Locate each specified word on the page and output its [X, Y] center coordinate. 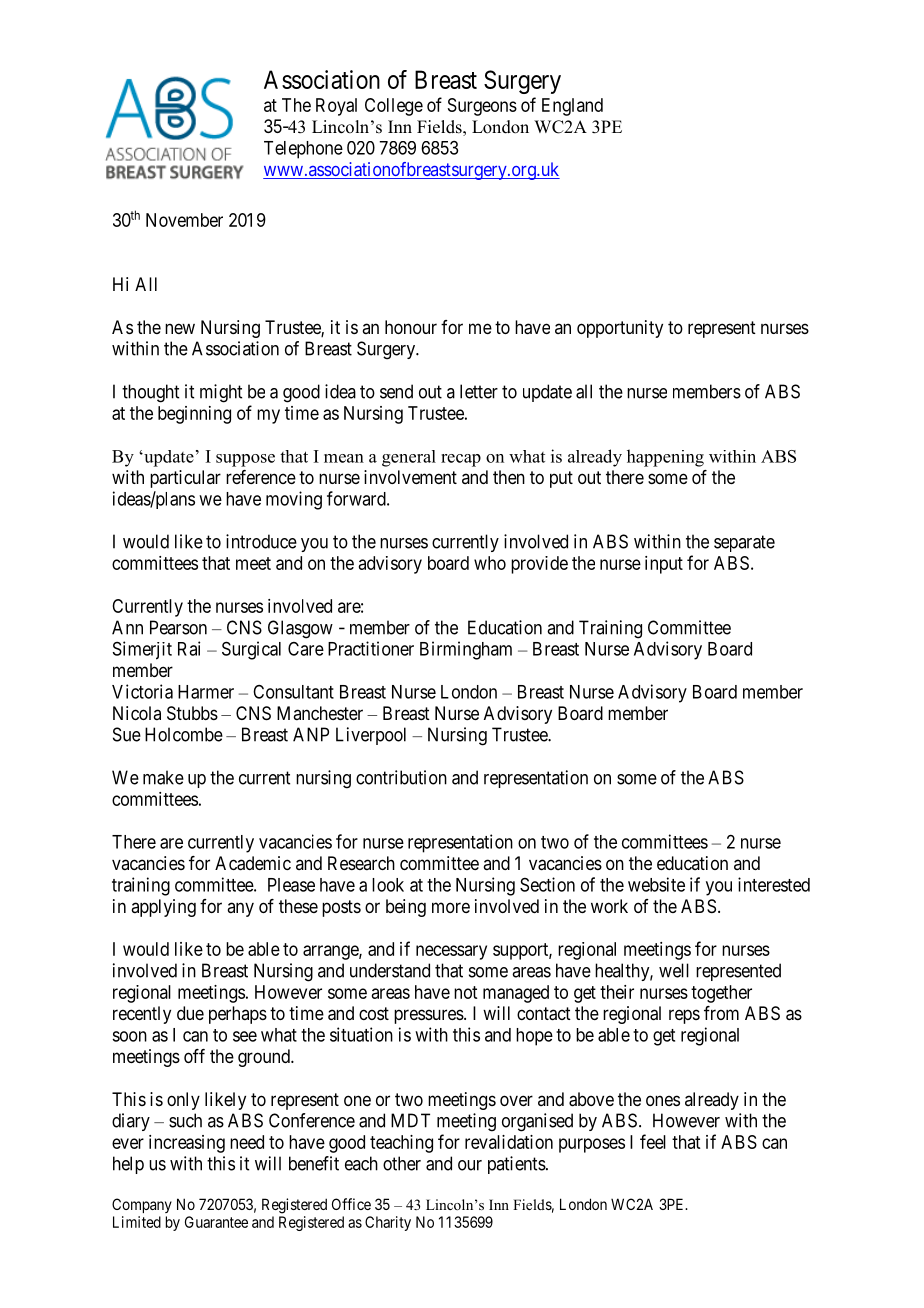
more [451, 907]
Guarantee [216, 1222]
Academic [253, 863]
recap [461, 460]
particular [185, 479]
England [572, 107]
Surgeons [482, 107]
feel [653, 1141]
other [402, 1163]
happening [665, 458]
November [184, 220]
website [656, 884]
